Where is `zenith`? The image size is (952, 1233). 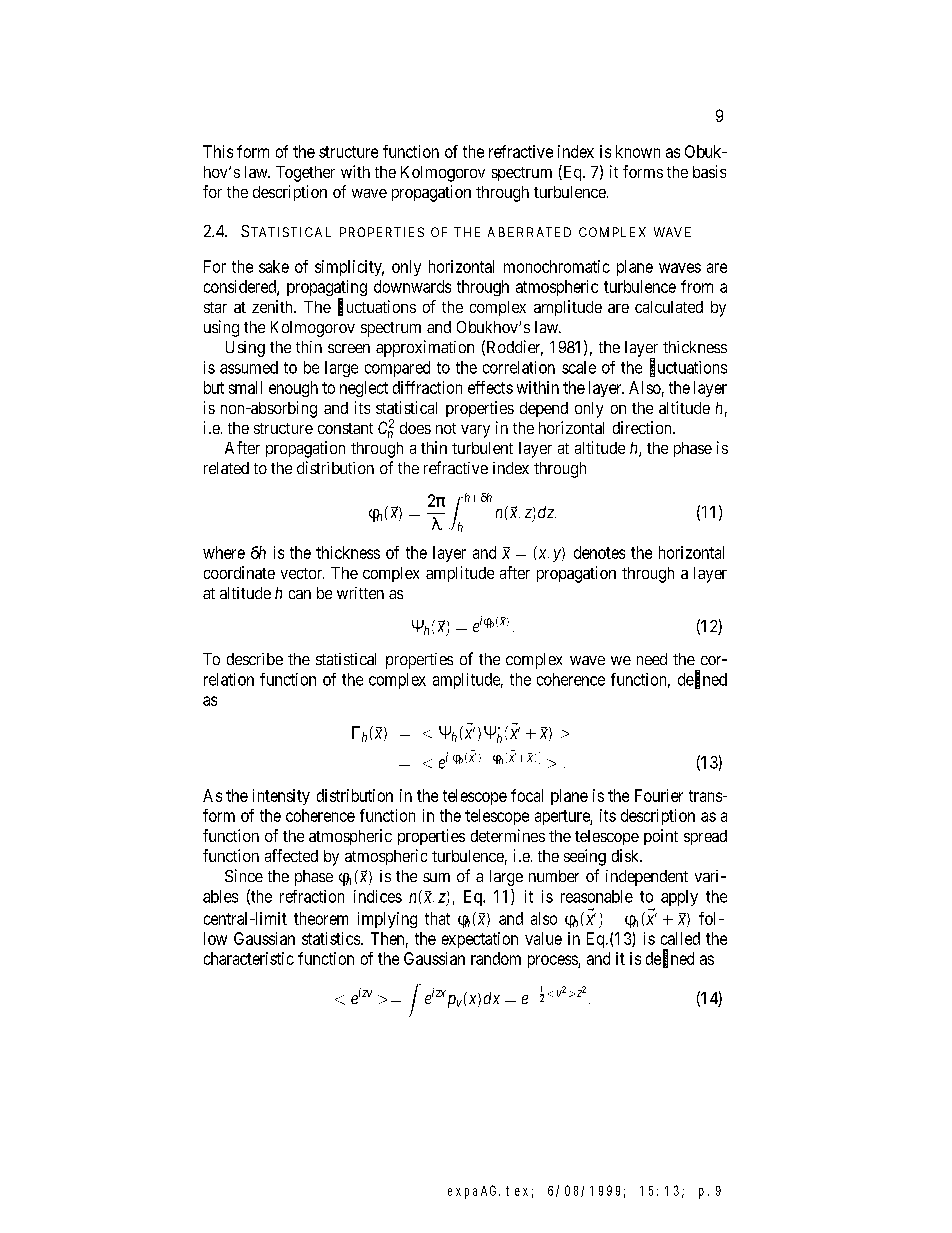
zenith is located at coordinates (273, 306).
